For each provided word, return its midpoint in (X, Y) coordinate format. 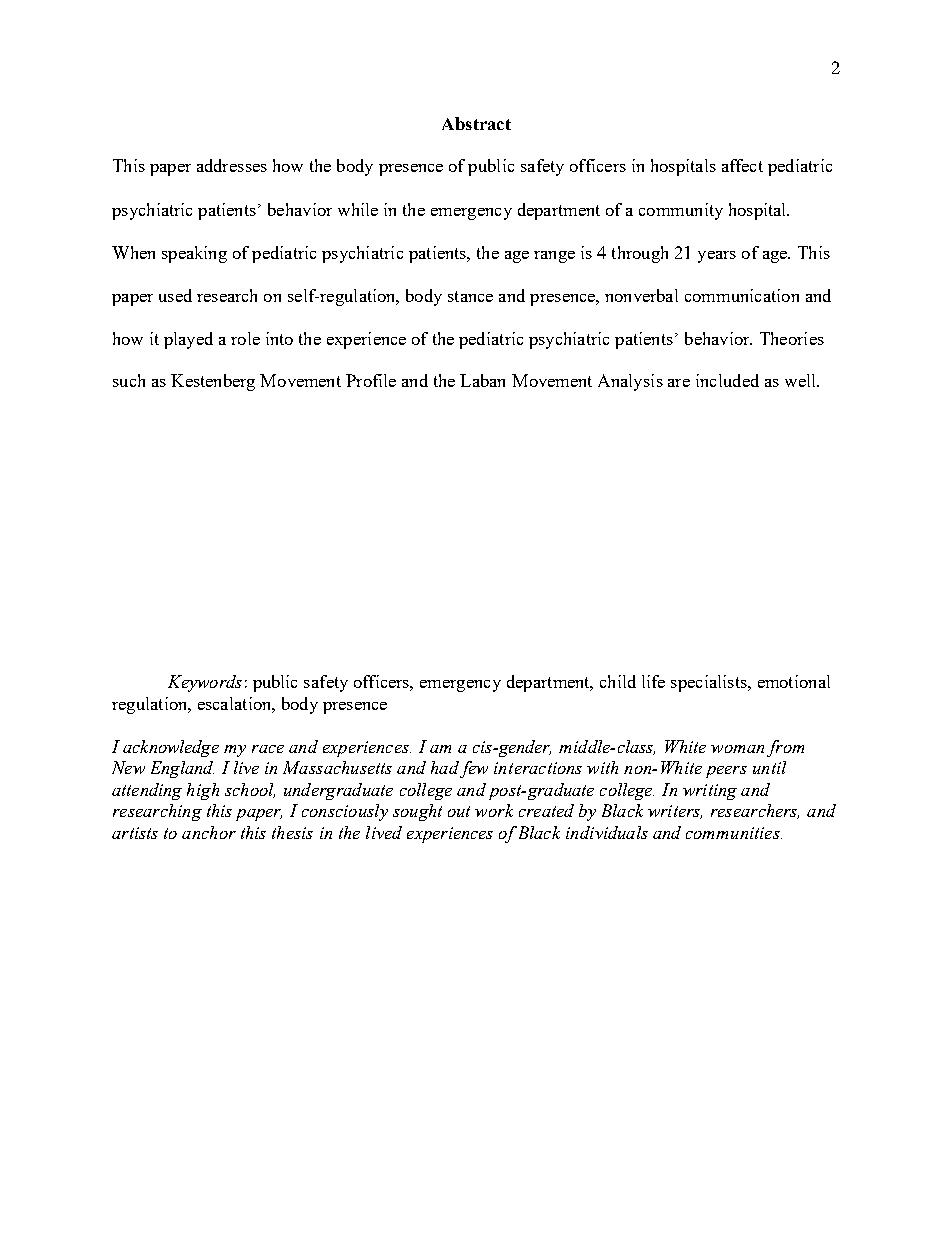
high (203, 791)
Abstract (476, 123)
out (459, 811)
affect (742, 165)
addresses (232, 165)
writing (710, 792)
